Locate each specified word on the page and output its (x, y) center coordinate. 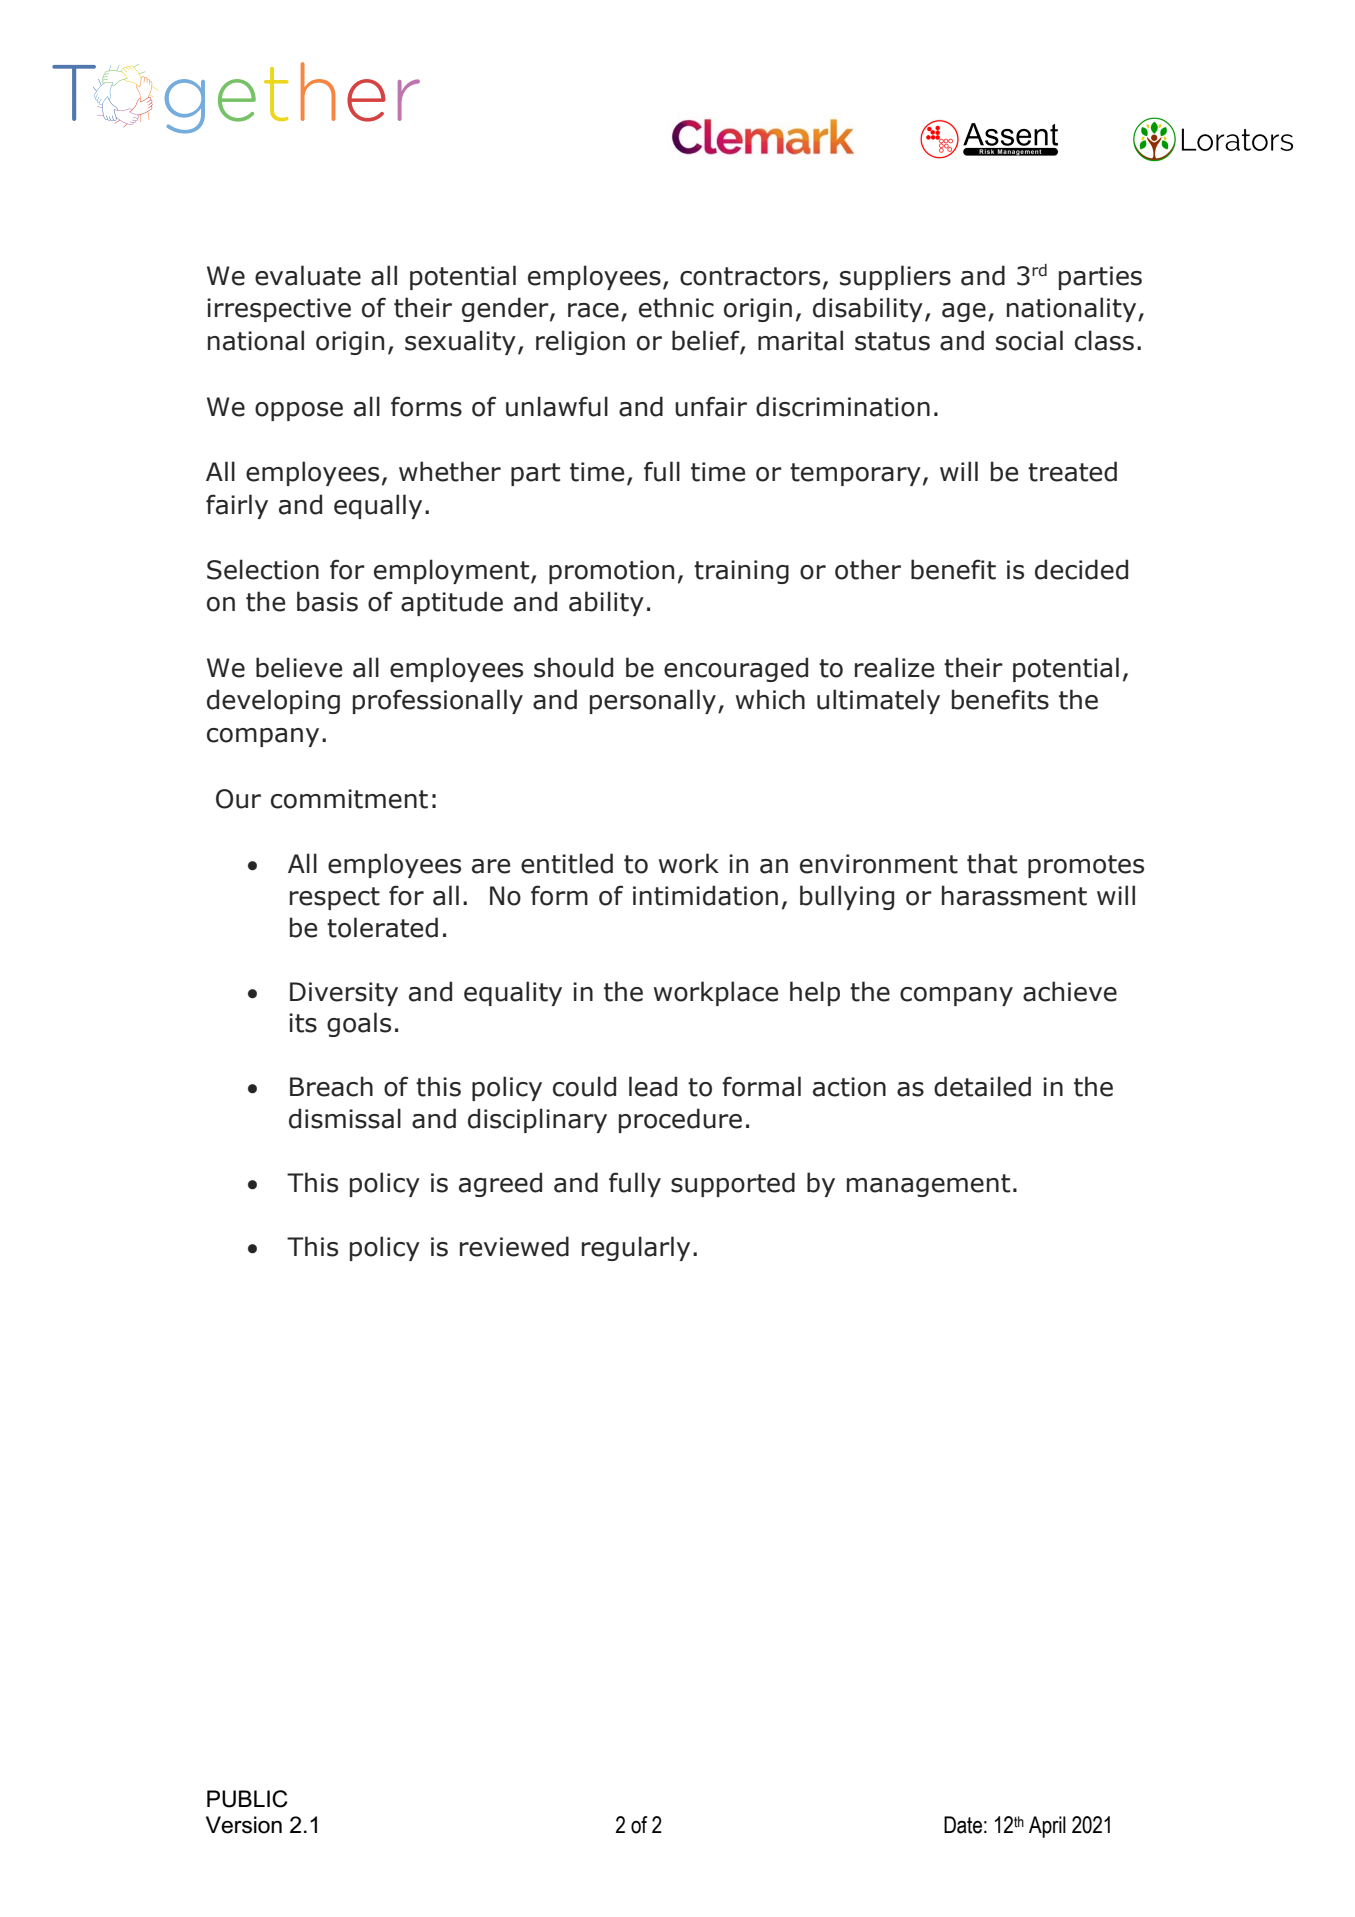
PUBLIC (247, 1799)
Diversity (344, 994)
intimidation (705, 895)
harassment (1014, 895)
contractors (750, 276)
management (928, 1185)
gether (292, 97)
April (1047, 1827)
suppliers (895, 277)
